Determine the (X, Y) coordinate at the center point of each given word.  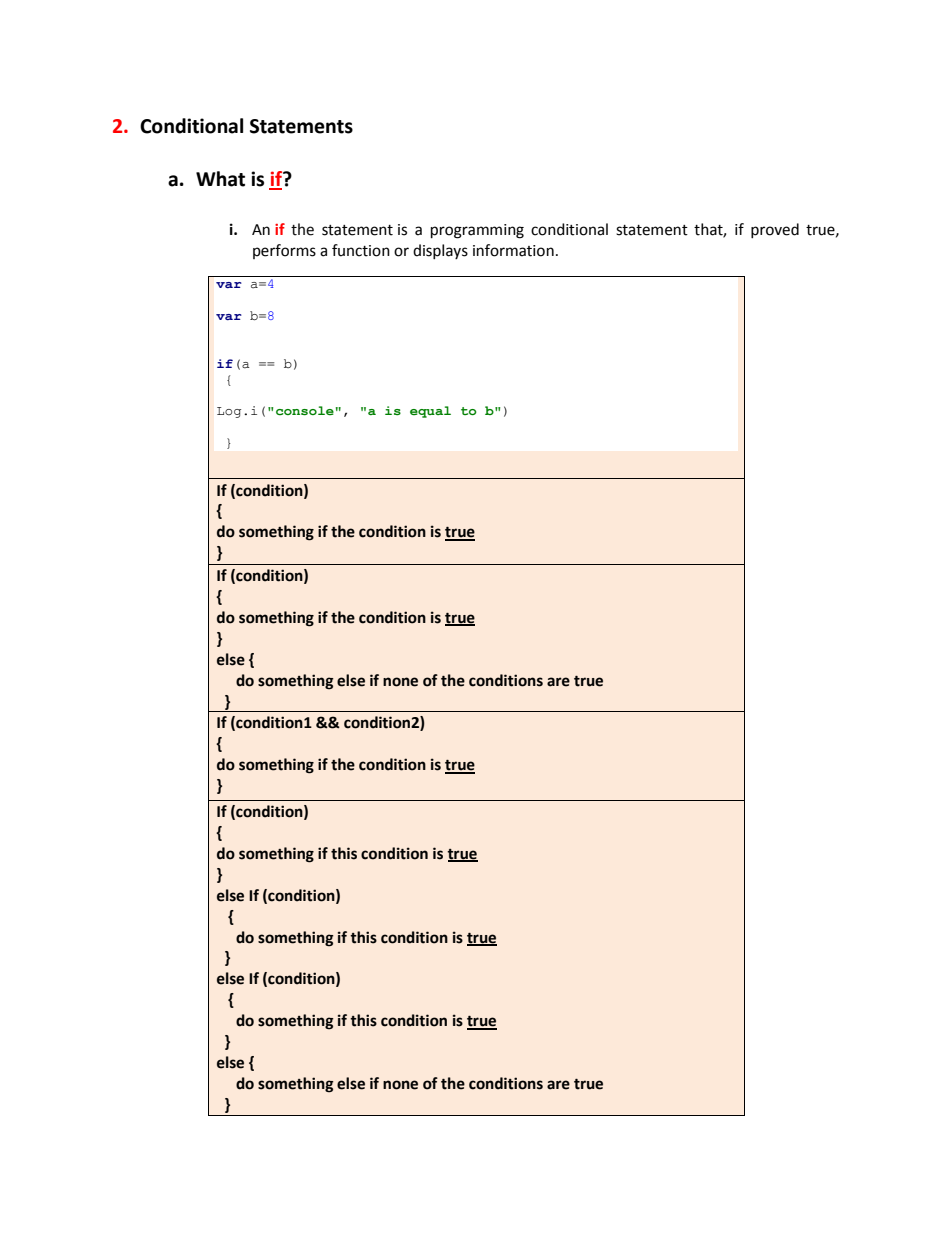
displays (440, 251)
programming (477, 231)
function (361, 250)
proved (775, 230)
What (220, 179)
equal (430, 412)
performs (284, 251)
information (513, 250)
